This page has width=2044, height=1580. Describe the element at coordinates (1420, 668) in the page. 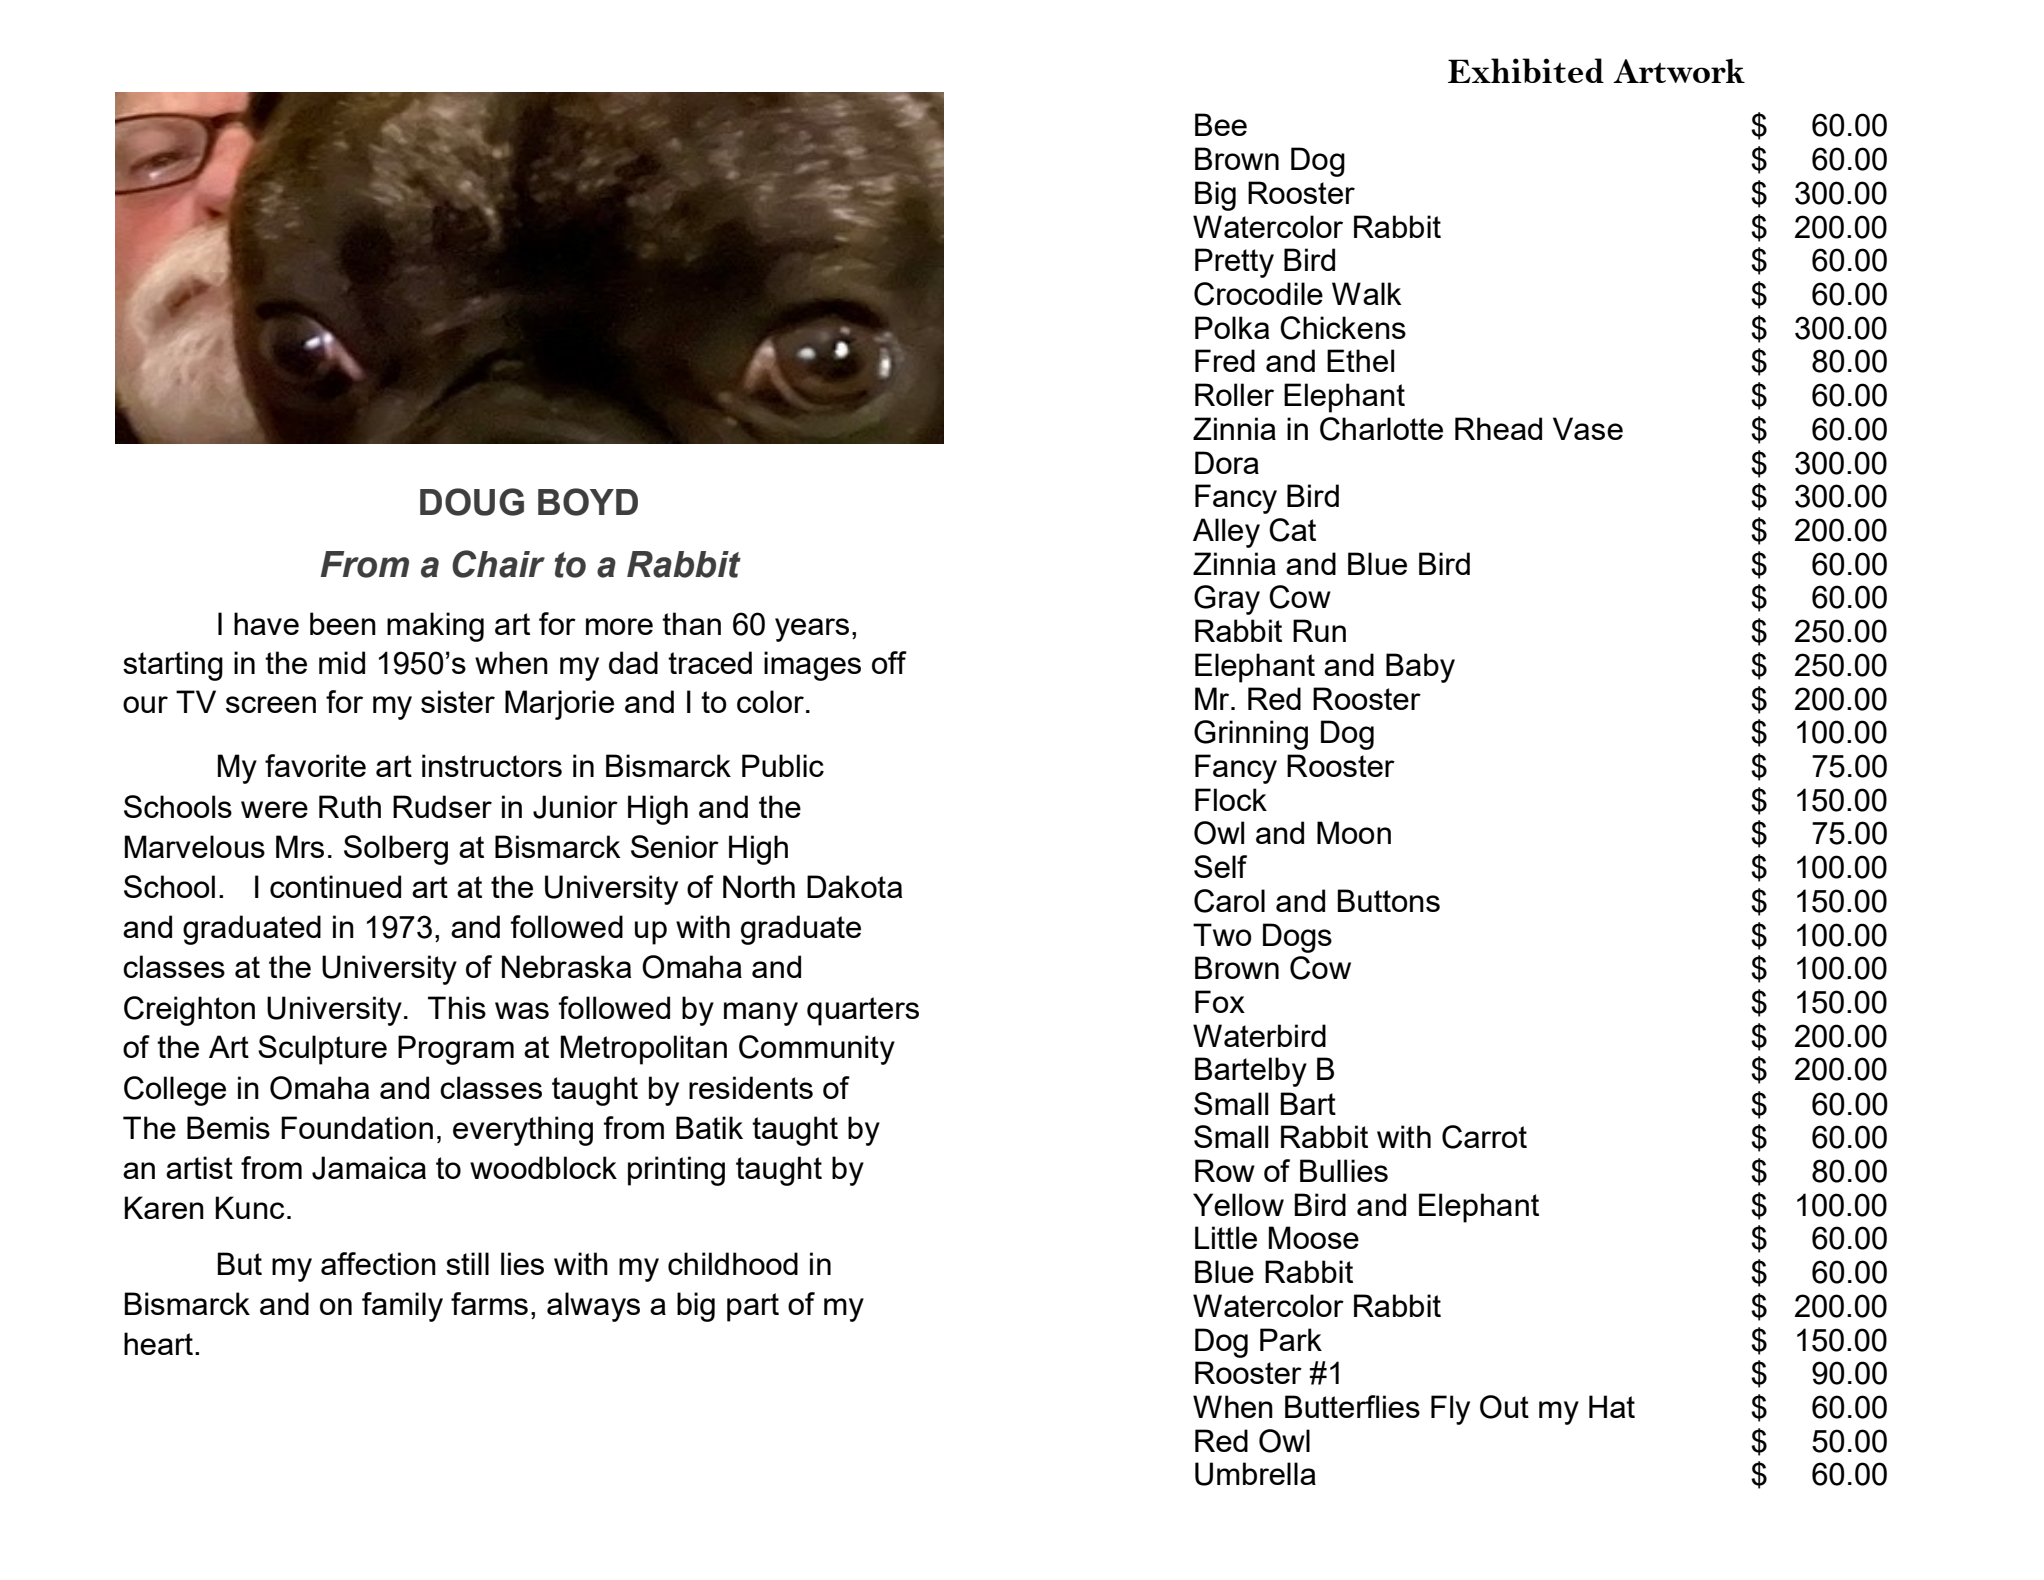

I see `Baby` at that location.
